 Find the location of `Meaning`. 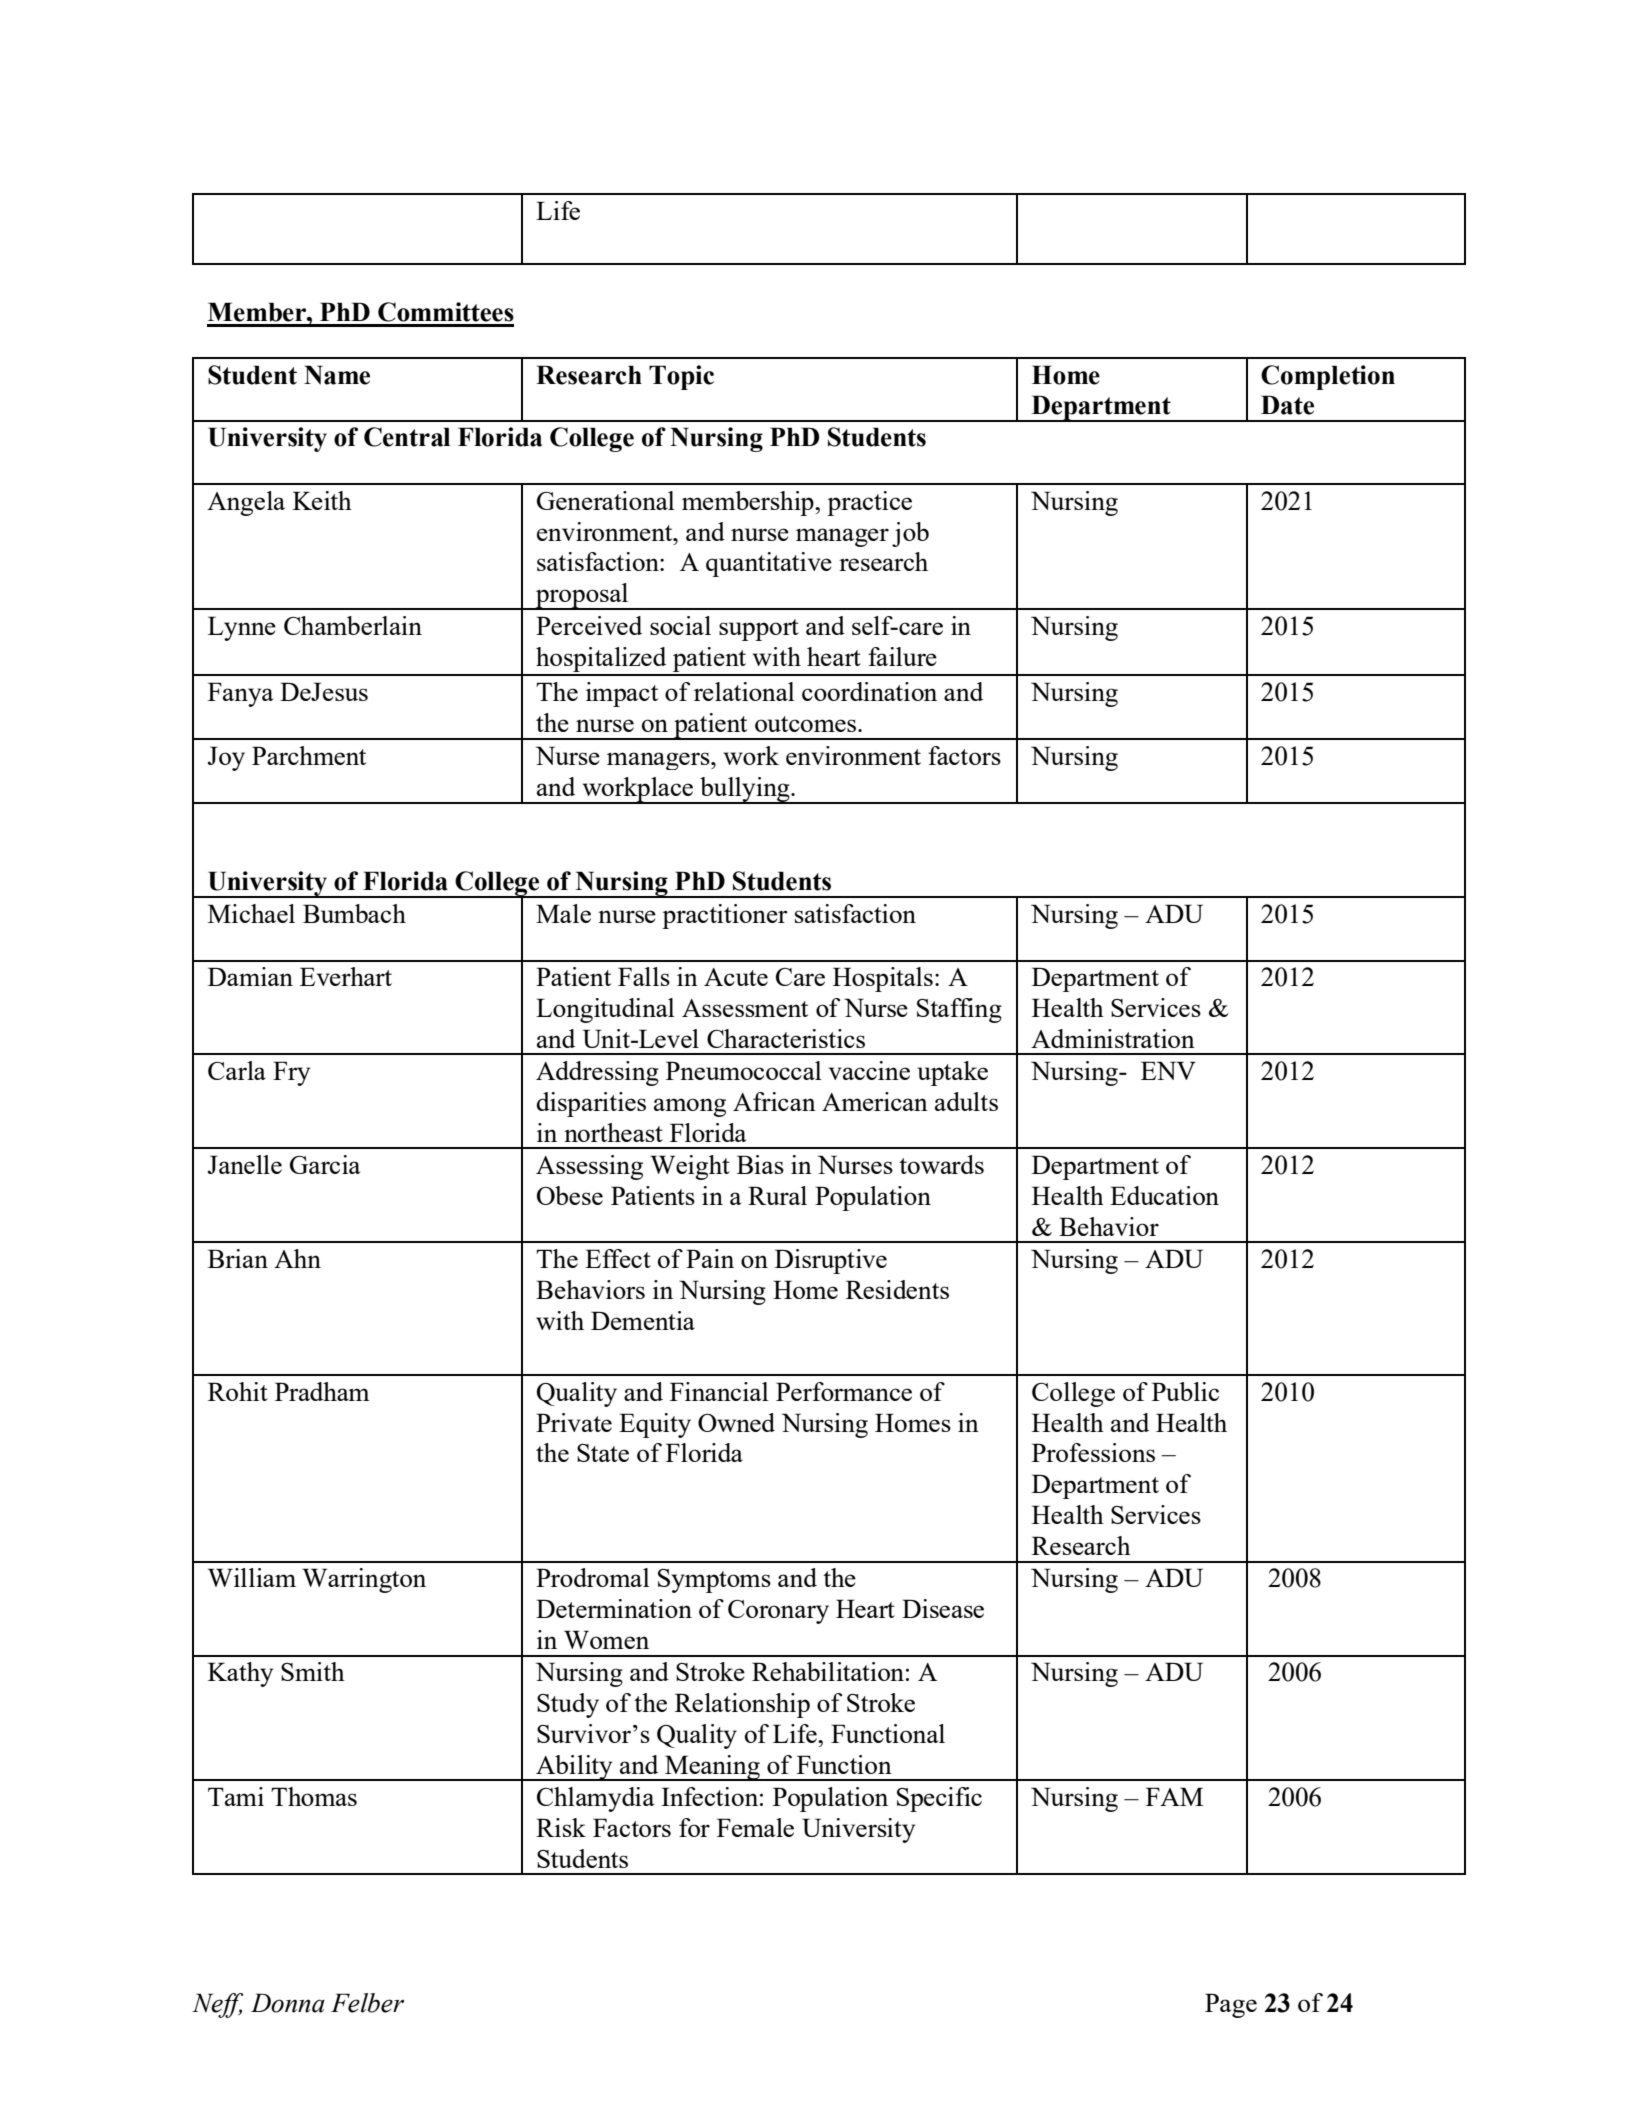

Meaning is located at coordinates (712, 1768).
